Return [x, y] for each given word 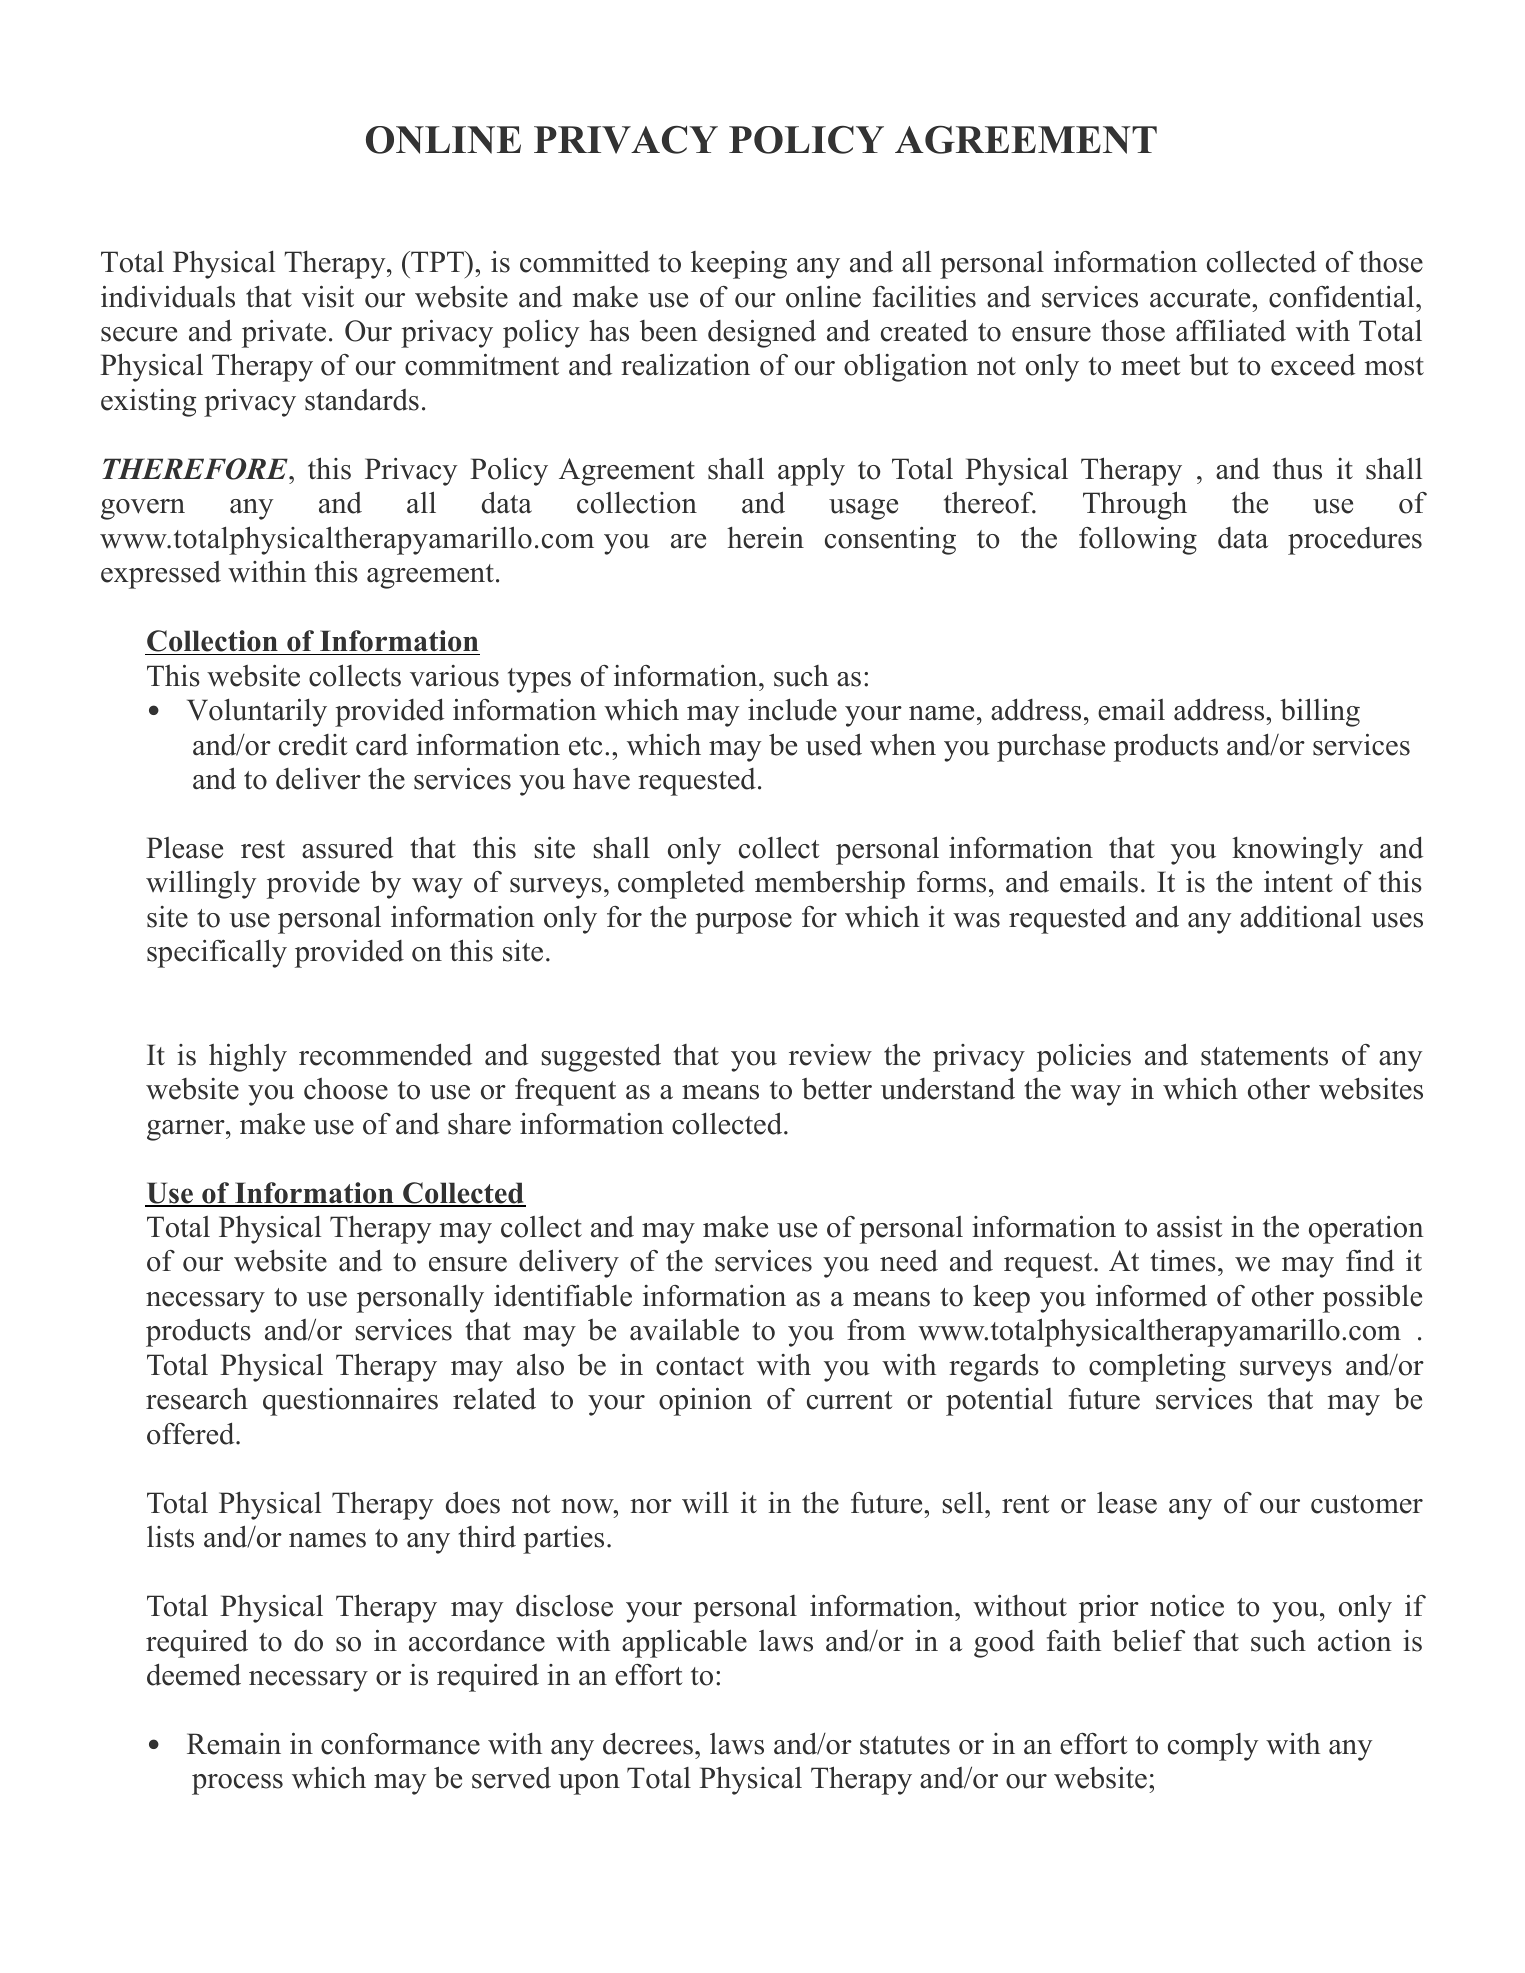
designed [762, 334]
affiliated [1231, 331]
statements [1264, 1056]
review [830, 1055]
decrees [648, 1744]
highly [248, 1057]
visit [328, 297]
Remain [234, 1744]
